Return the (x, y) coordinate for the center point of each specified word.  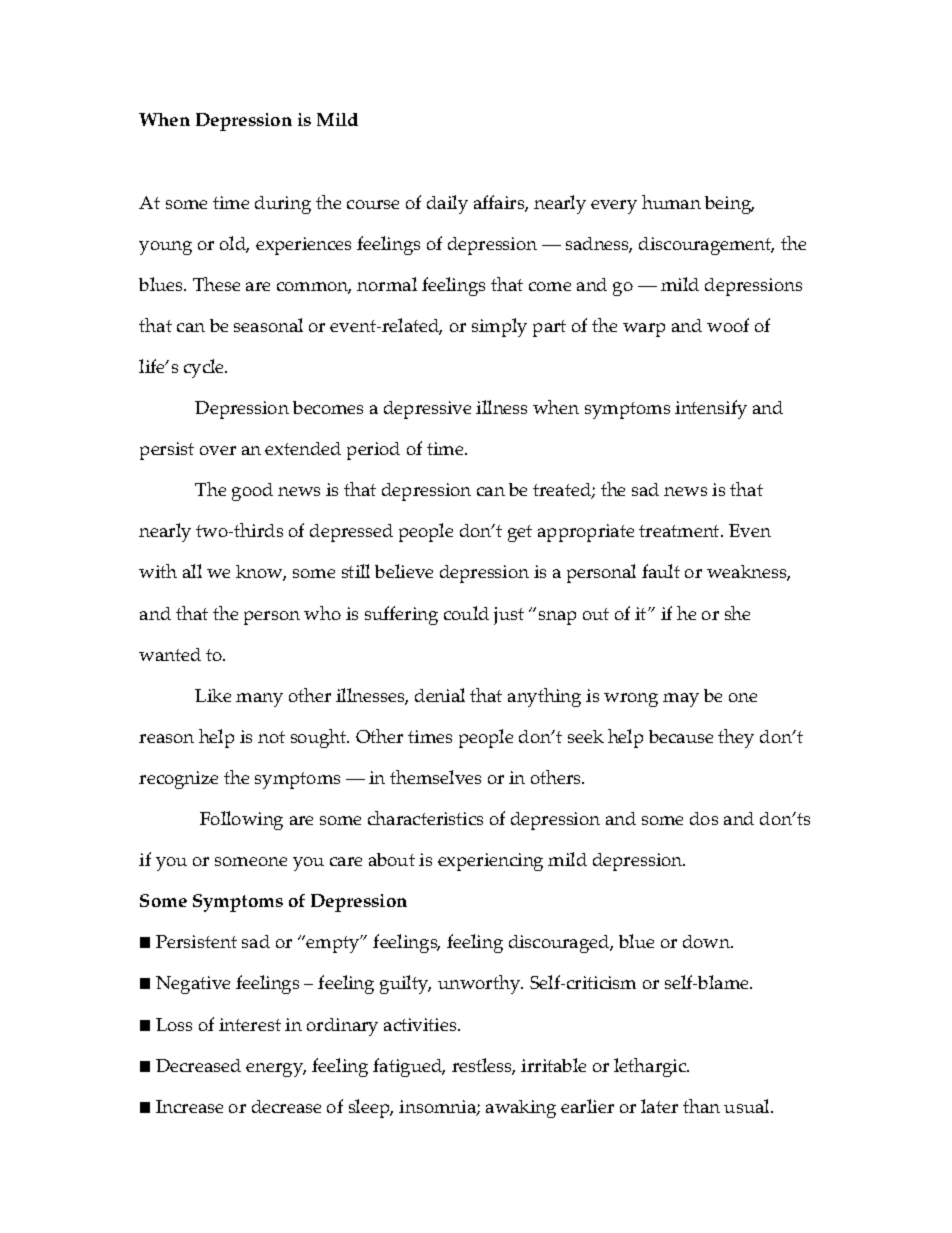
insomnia (438, 1108)
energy (276, 1070)
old (234, 244)
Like (213, 695)
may (681, 700)
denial (440, 695)
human (671, 202)
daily (447, 204)
